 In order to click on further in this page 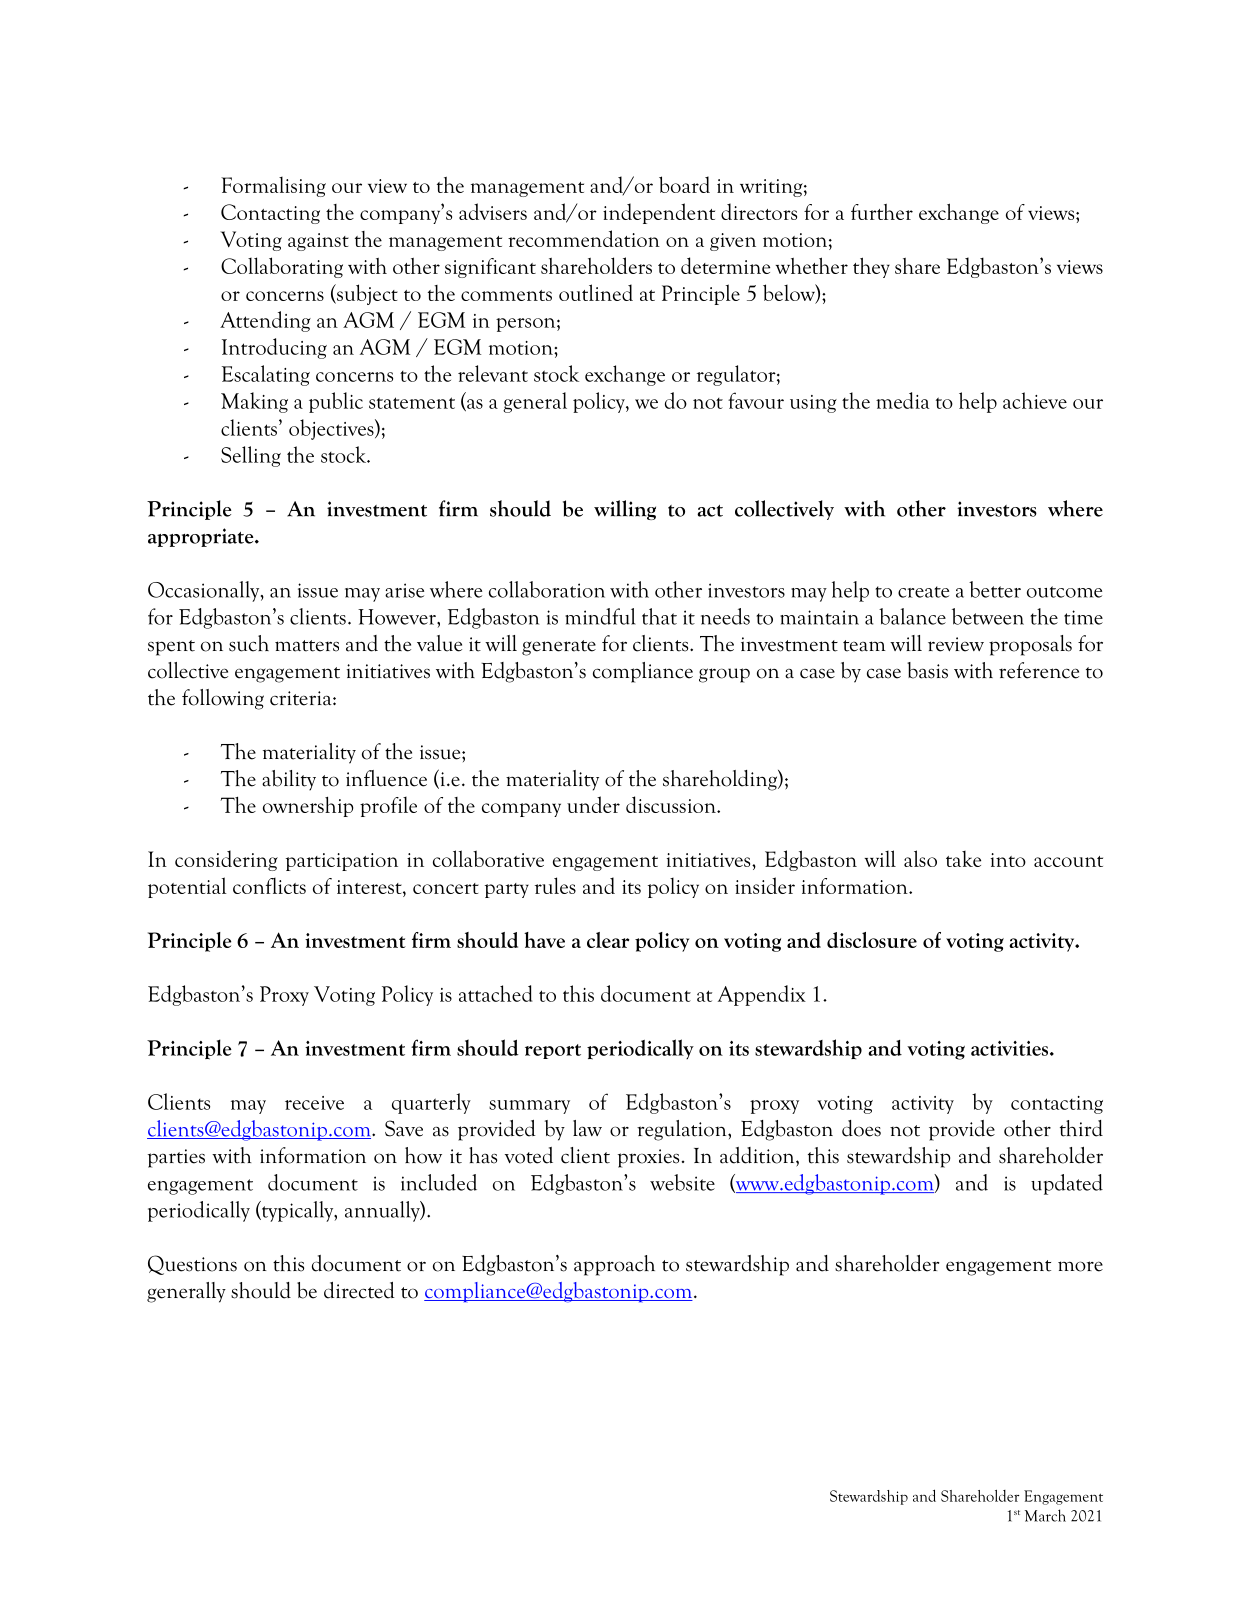, I will do `click(882, 212)`.
